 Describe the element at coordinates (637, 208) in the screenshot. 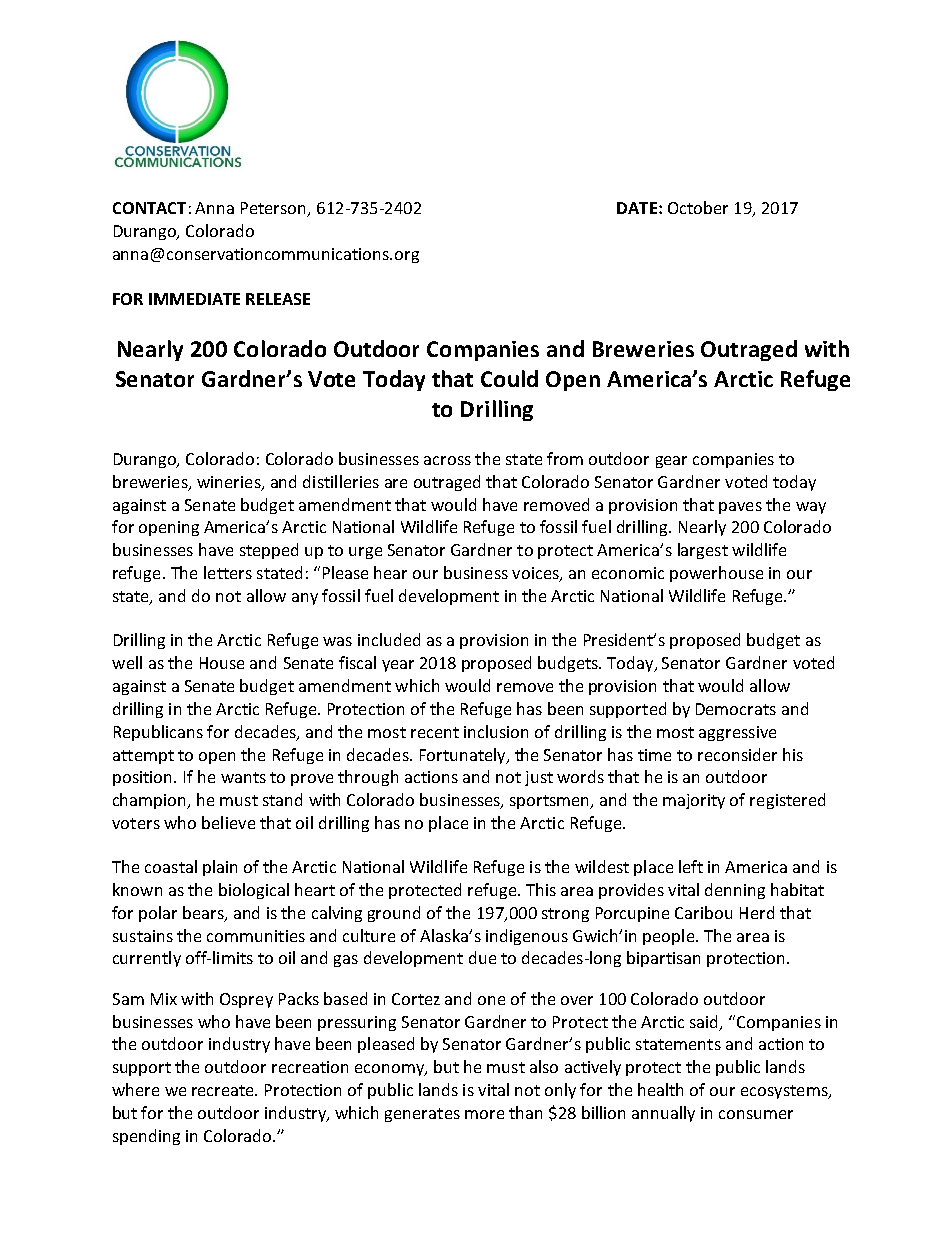

I see `DATE` at that location.
